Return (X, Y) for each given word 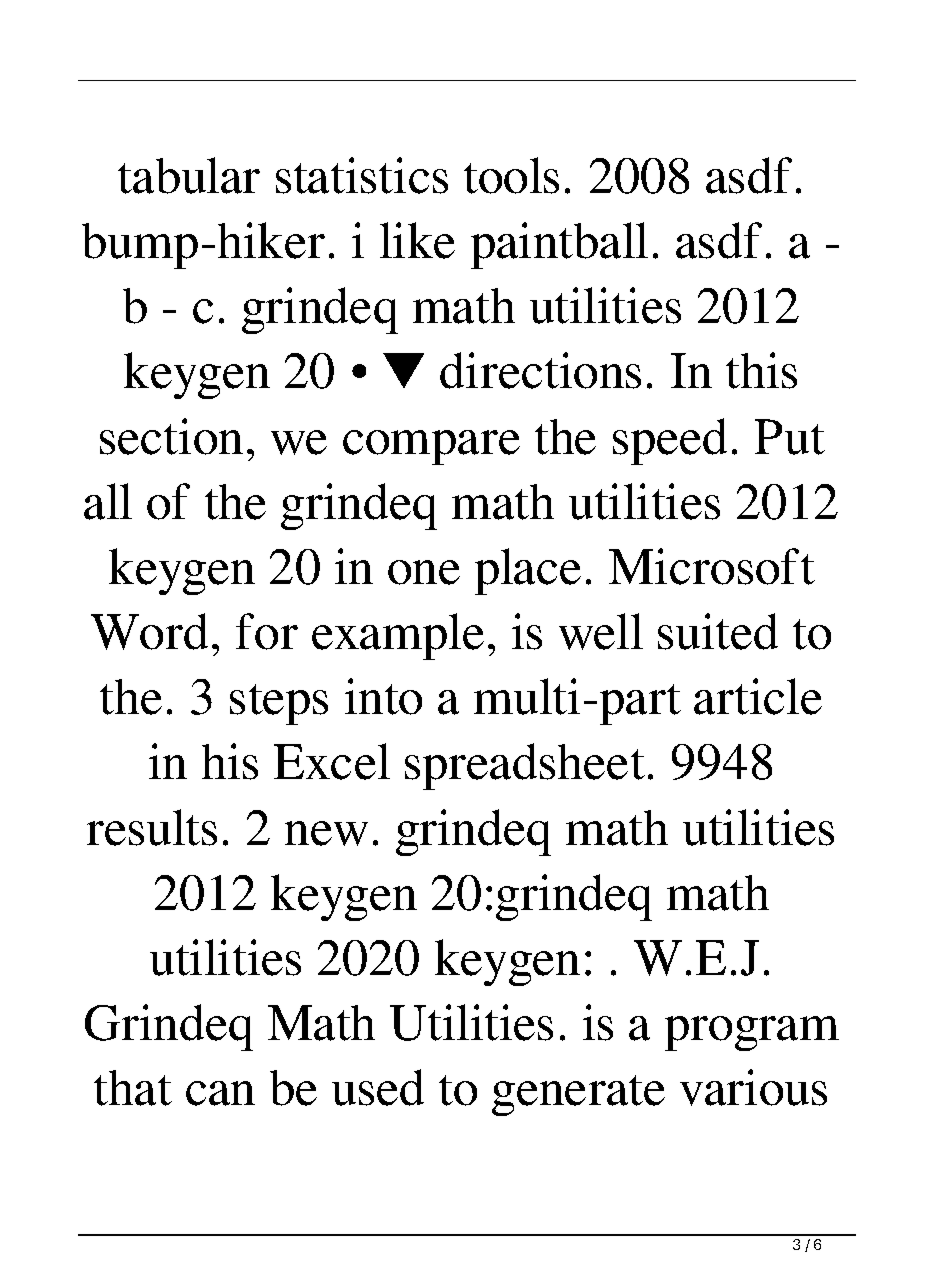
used (378, 1087)
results (152, 827)
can (220, 1093)
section (171, 436)
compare (431, 447)
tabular (189, 175)
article (758, 696)
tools (511, 175)
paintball (559, 245)
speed (670, 441)
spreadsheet (525, 766)
